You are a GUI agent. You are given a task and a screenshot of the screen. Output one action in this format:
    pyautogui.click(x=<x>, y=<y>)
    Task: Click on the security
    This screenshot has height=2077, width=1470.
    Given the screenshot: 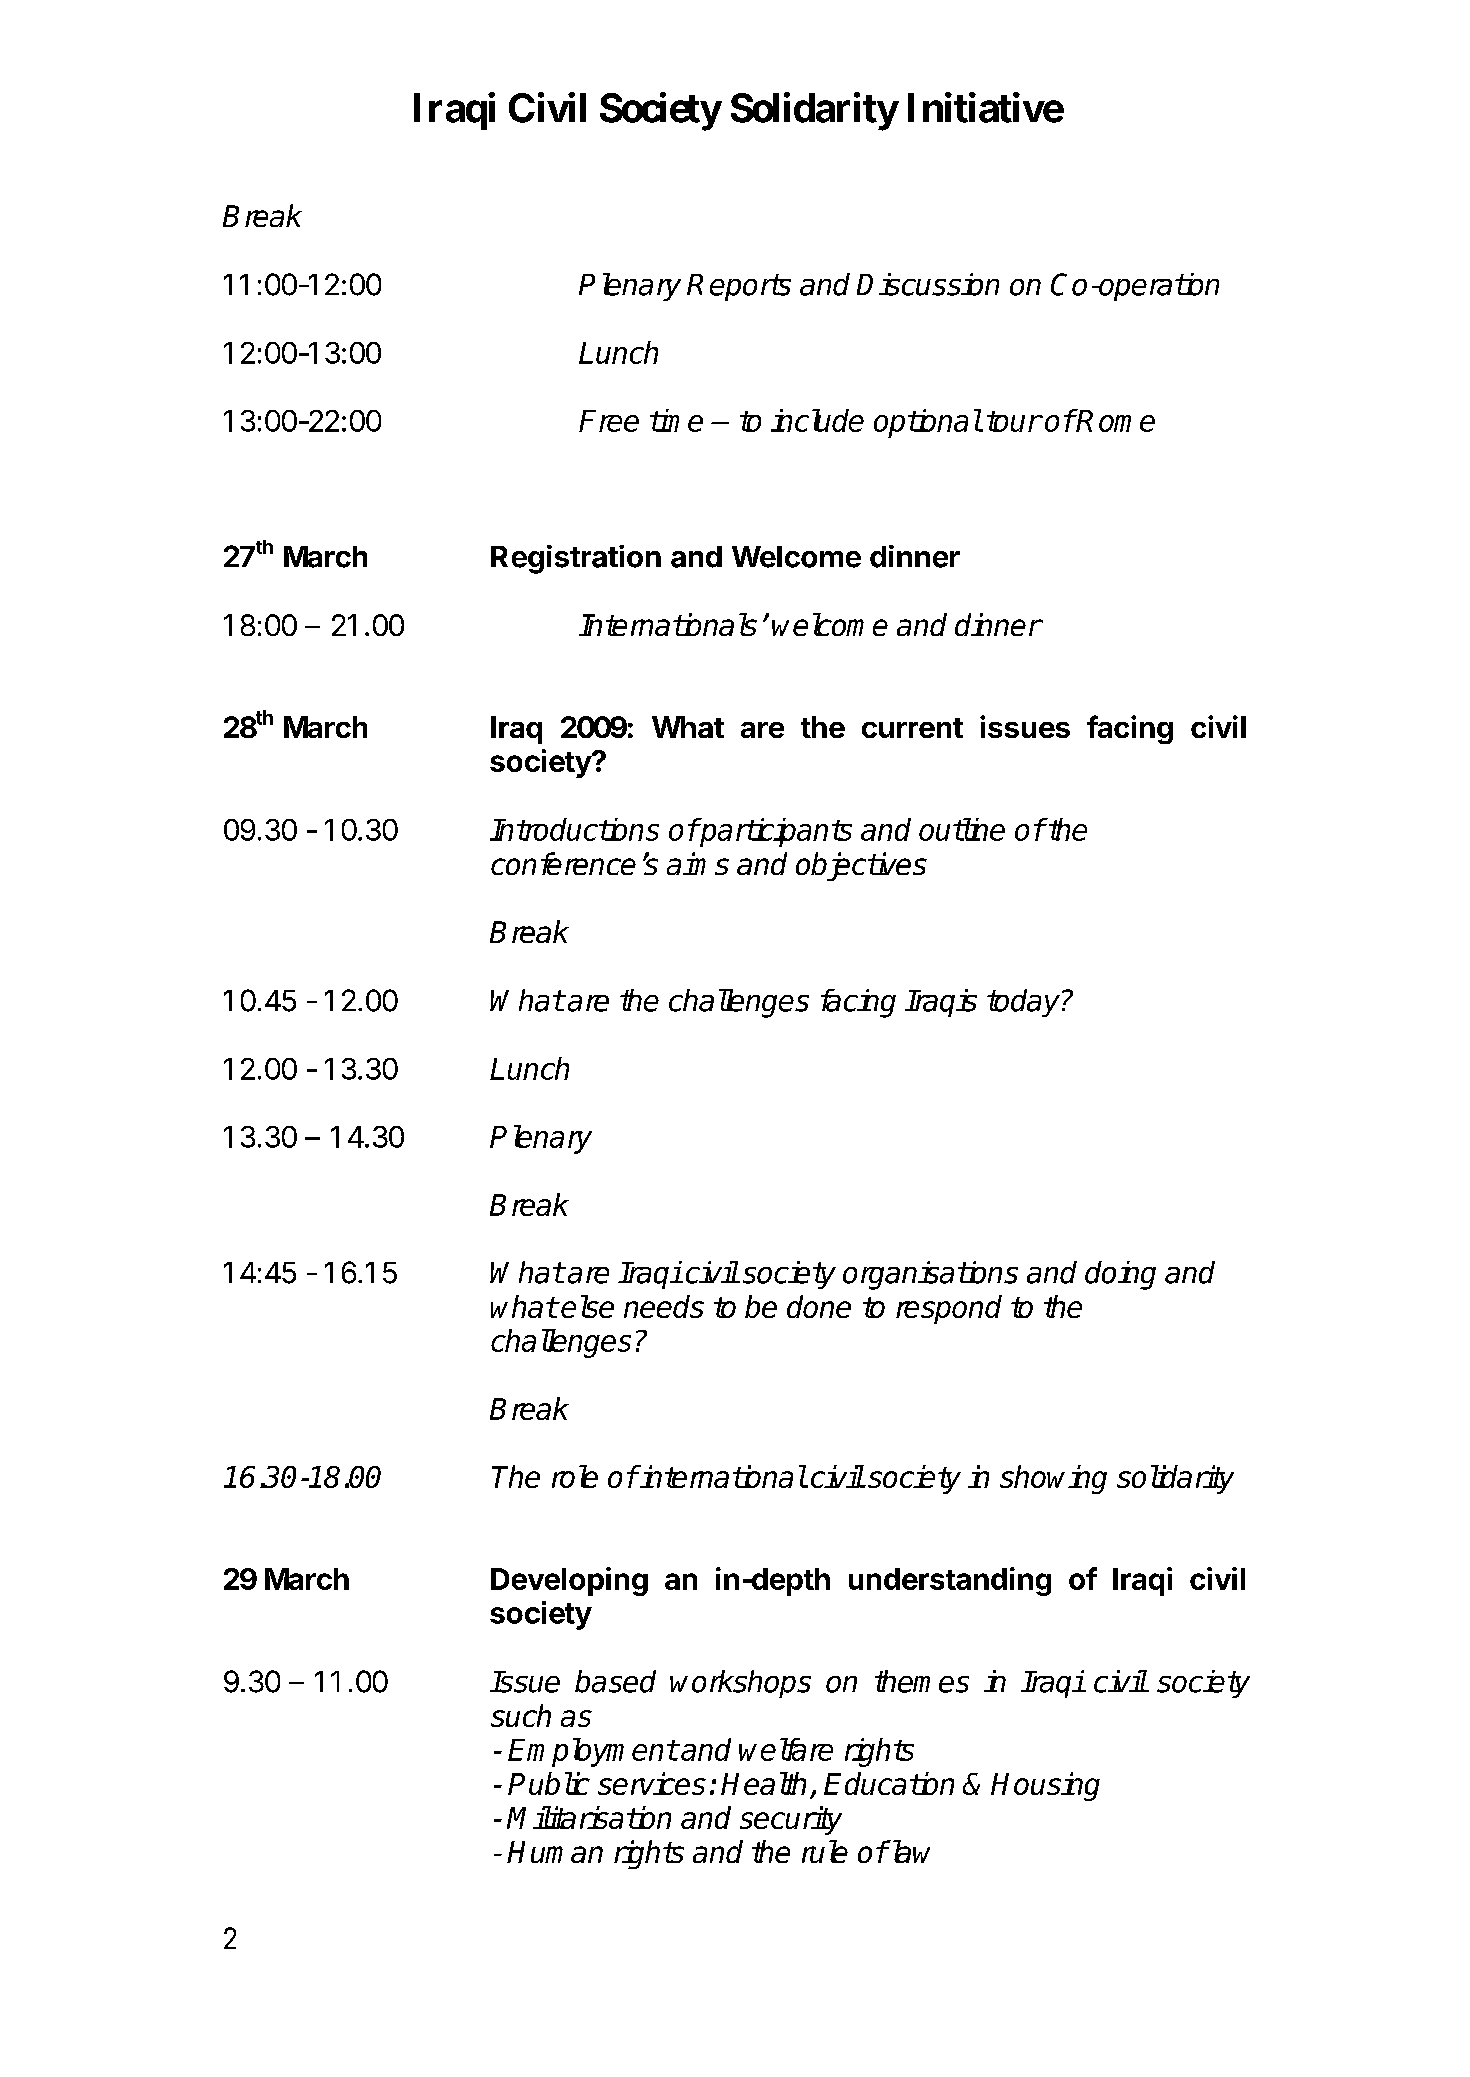 What is the action you would take?
    pyautogui.click(x=791, y=1820)
